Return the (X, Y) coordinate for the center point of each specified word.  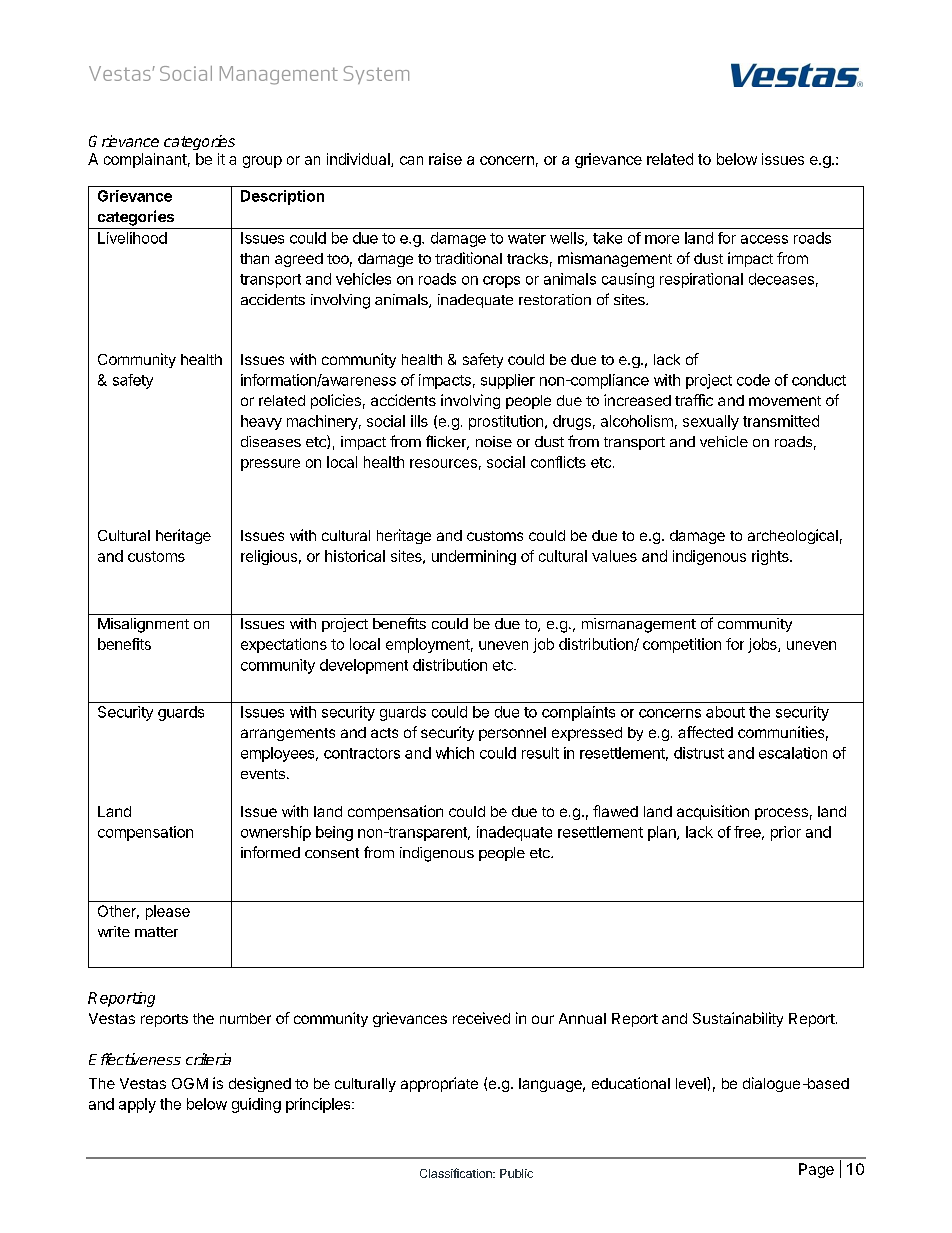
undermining (474, 557)
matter (156, 932)
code (753, 380)
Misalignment (143, 625)
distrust (699, 753)
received (481, 1018)
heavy (261, 422)
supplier (508, 381)
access (764, 239)
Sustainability (738, 1019)
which (455, 753)
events (263, 774)
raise (445, 159)
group (262, 162)
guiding (256, 1105)
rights (771, 557)
